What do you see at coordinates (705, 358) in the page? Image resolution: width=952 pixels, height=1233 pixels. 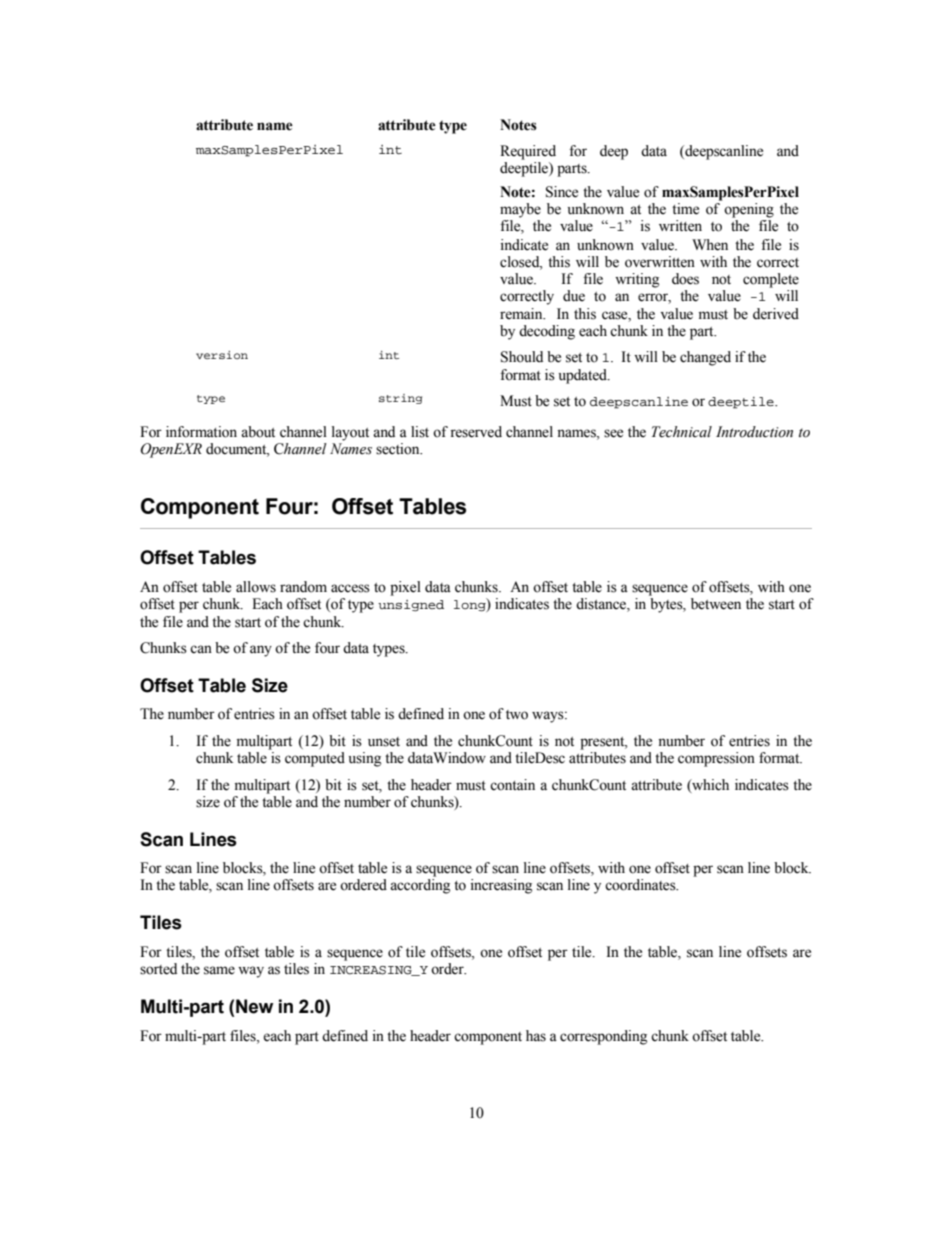 I see `changed` at bounding box center [705, 358].
